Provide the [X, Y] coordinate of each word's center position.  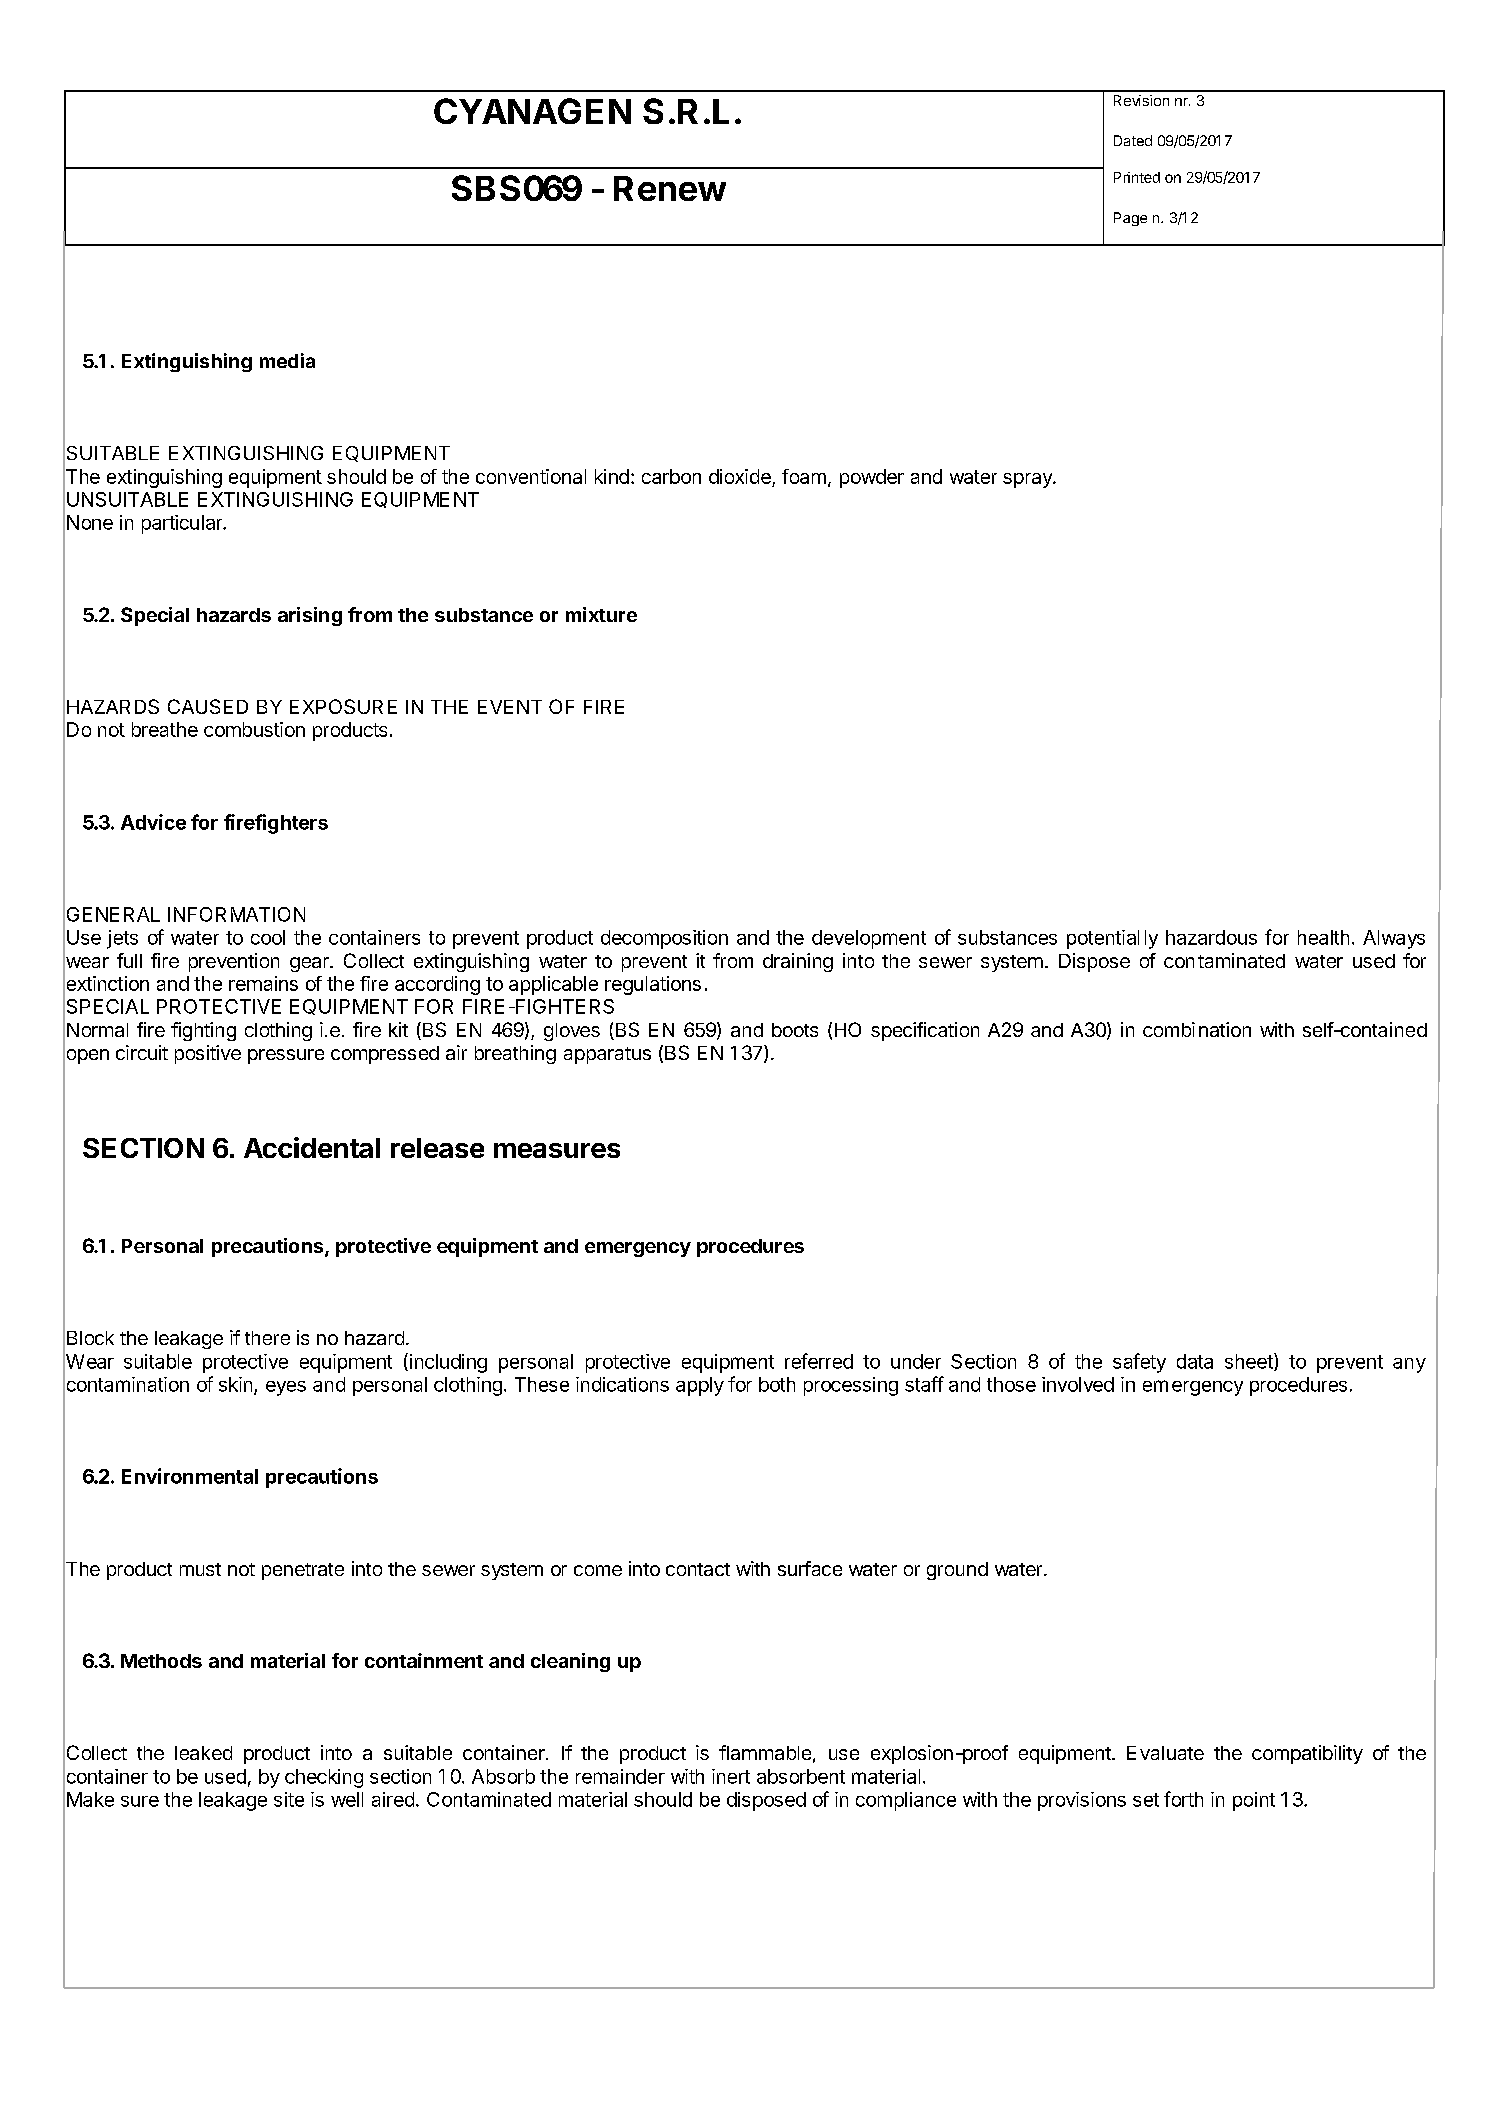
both [777, 1384]
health [1323, 937]
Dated [1133, 140]
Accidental [312, 1147]
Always [1394, 939]
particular [183, 524]
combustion [254, 729]
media [287, 360]
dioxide [740, 476]
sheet [1250, 1362]
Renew [670, 188]
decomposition [664, 939]
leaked [203, 1753]
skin [235, 1384]
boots [795, 1030]
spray [1028, 480]
